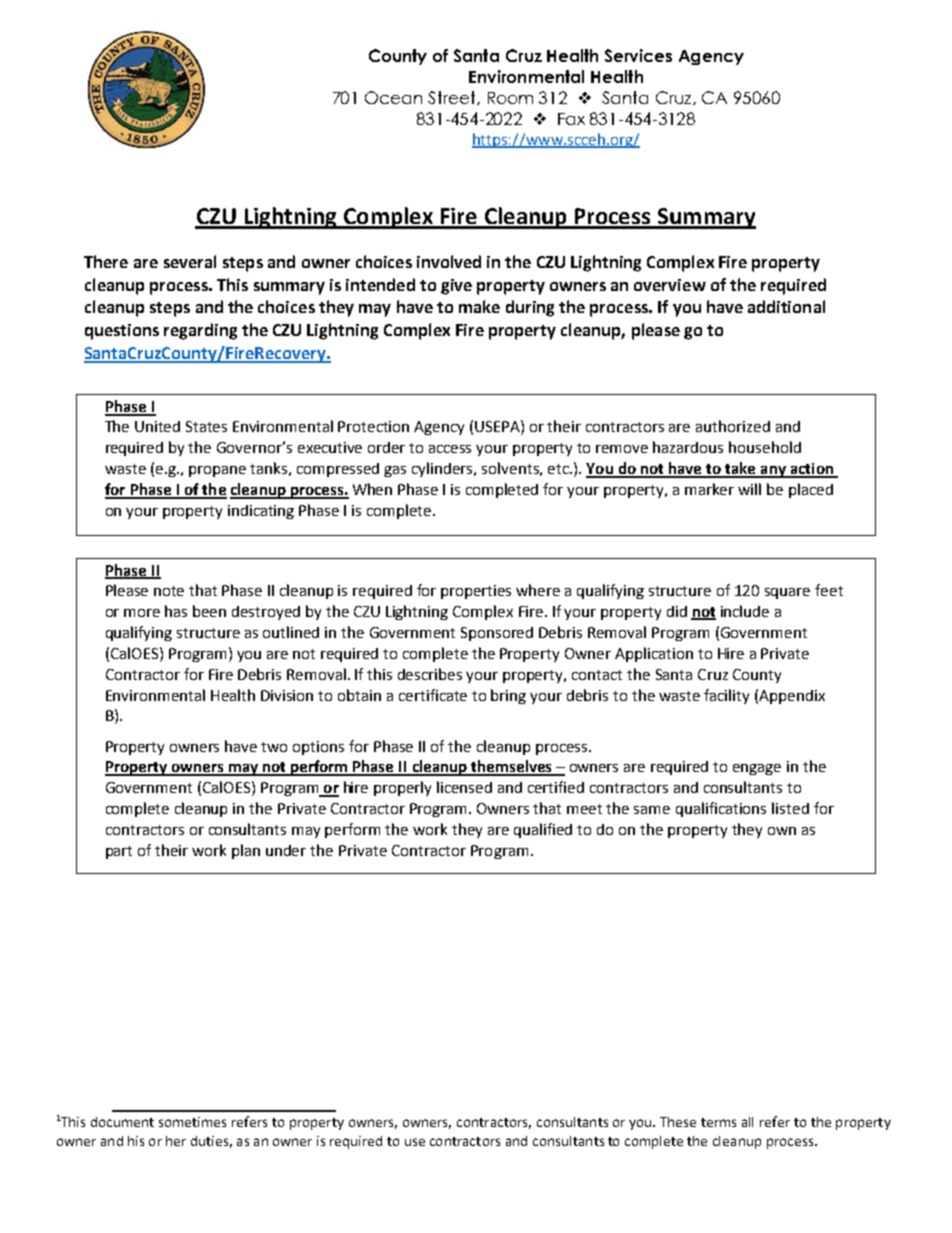 Image resolution: width=952 pixels, height=1233 pixels. I want to click on Services, so click(638, 55).
